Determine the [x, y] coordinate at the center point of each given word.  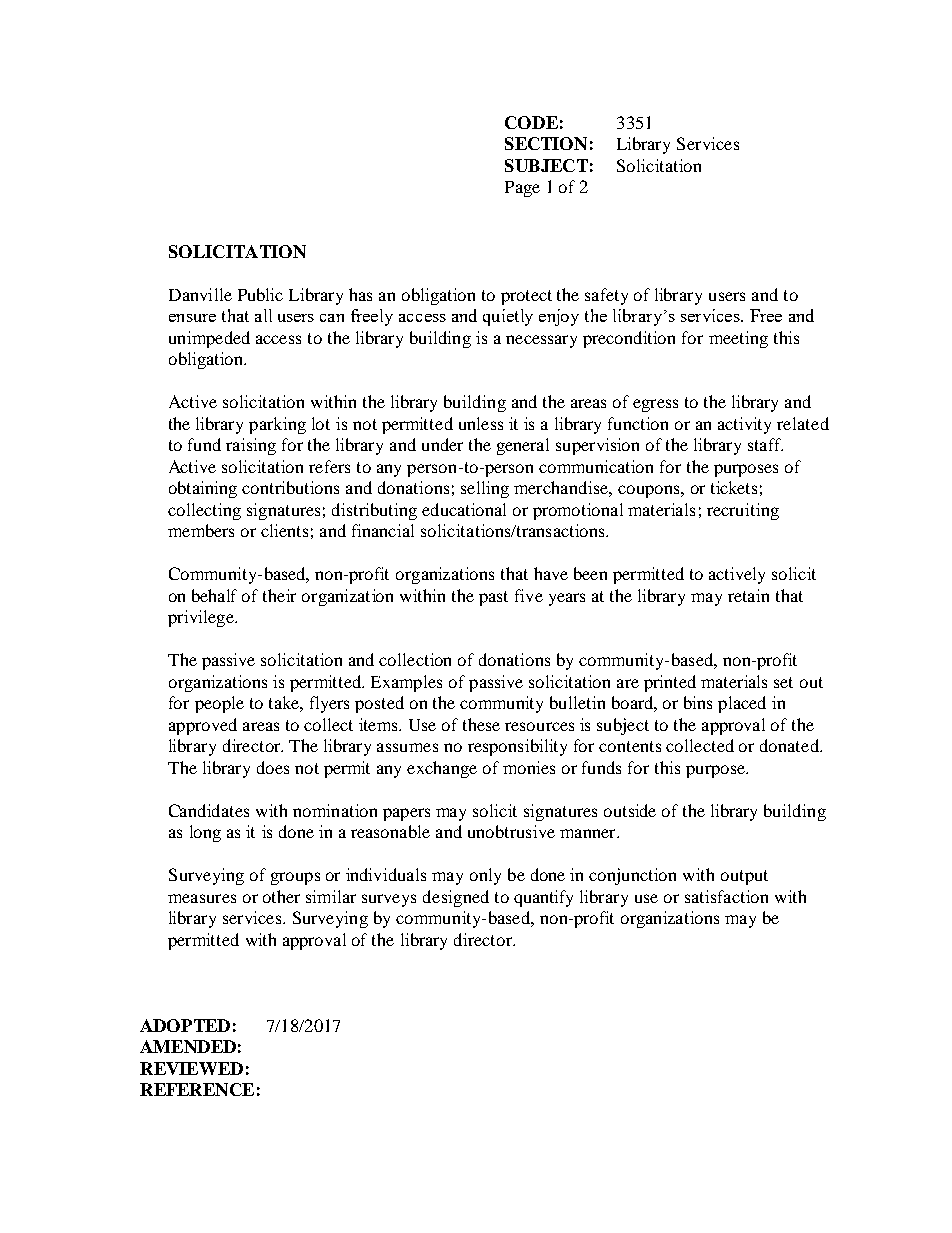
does [273, 767]
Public [260, 294]
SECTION [546, 143]
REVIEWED [191, 1068]
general [523, 446]
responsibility [517, 747]
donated [791, 745]
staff [765, 444]
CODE [531, 122]
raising [251, 446]
